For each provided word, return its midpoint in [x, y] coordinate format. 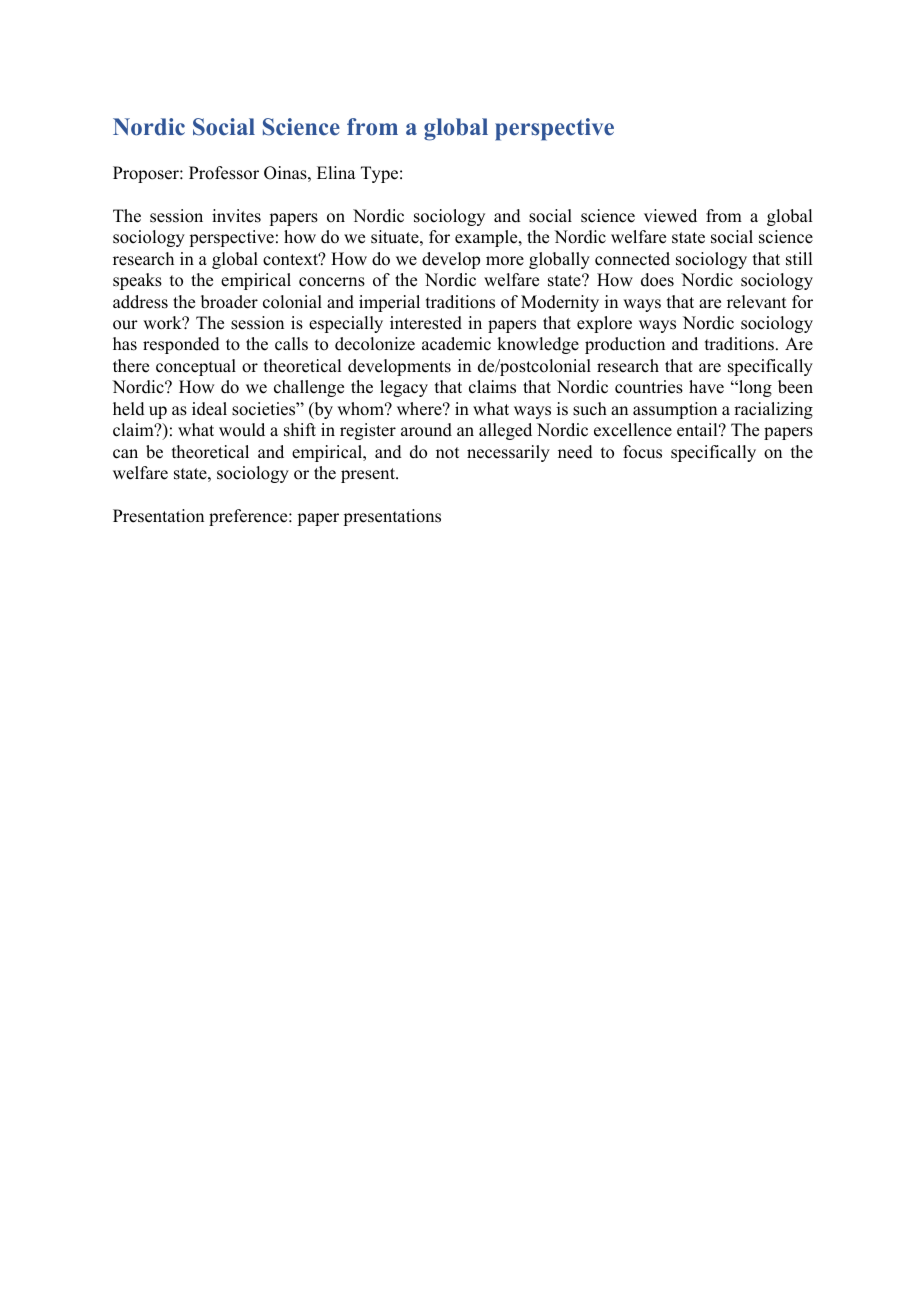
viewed [670, 216]
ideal [209, 409]
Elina [336, 172]
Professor [224, 173]
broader [229, 302]
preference [249, 517]
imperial [389, 303]
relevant [756, 302]
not [447, 453]
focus [642, 452]
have [706, 387]
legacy [404, 388]
